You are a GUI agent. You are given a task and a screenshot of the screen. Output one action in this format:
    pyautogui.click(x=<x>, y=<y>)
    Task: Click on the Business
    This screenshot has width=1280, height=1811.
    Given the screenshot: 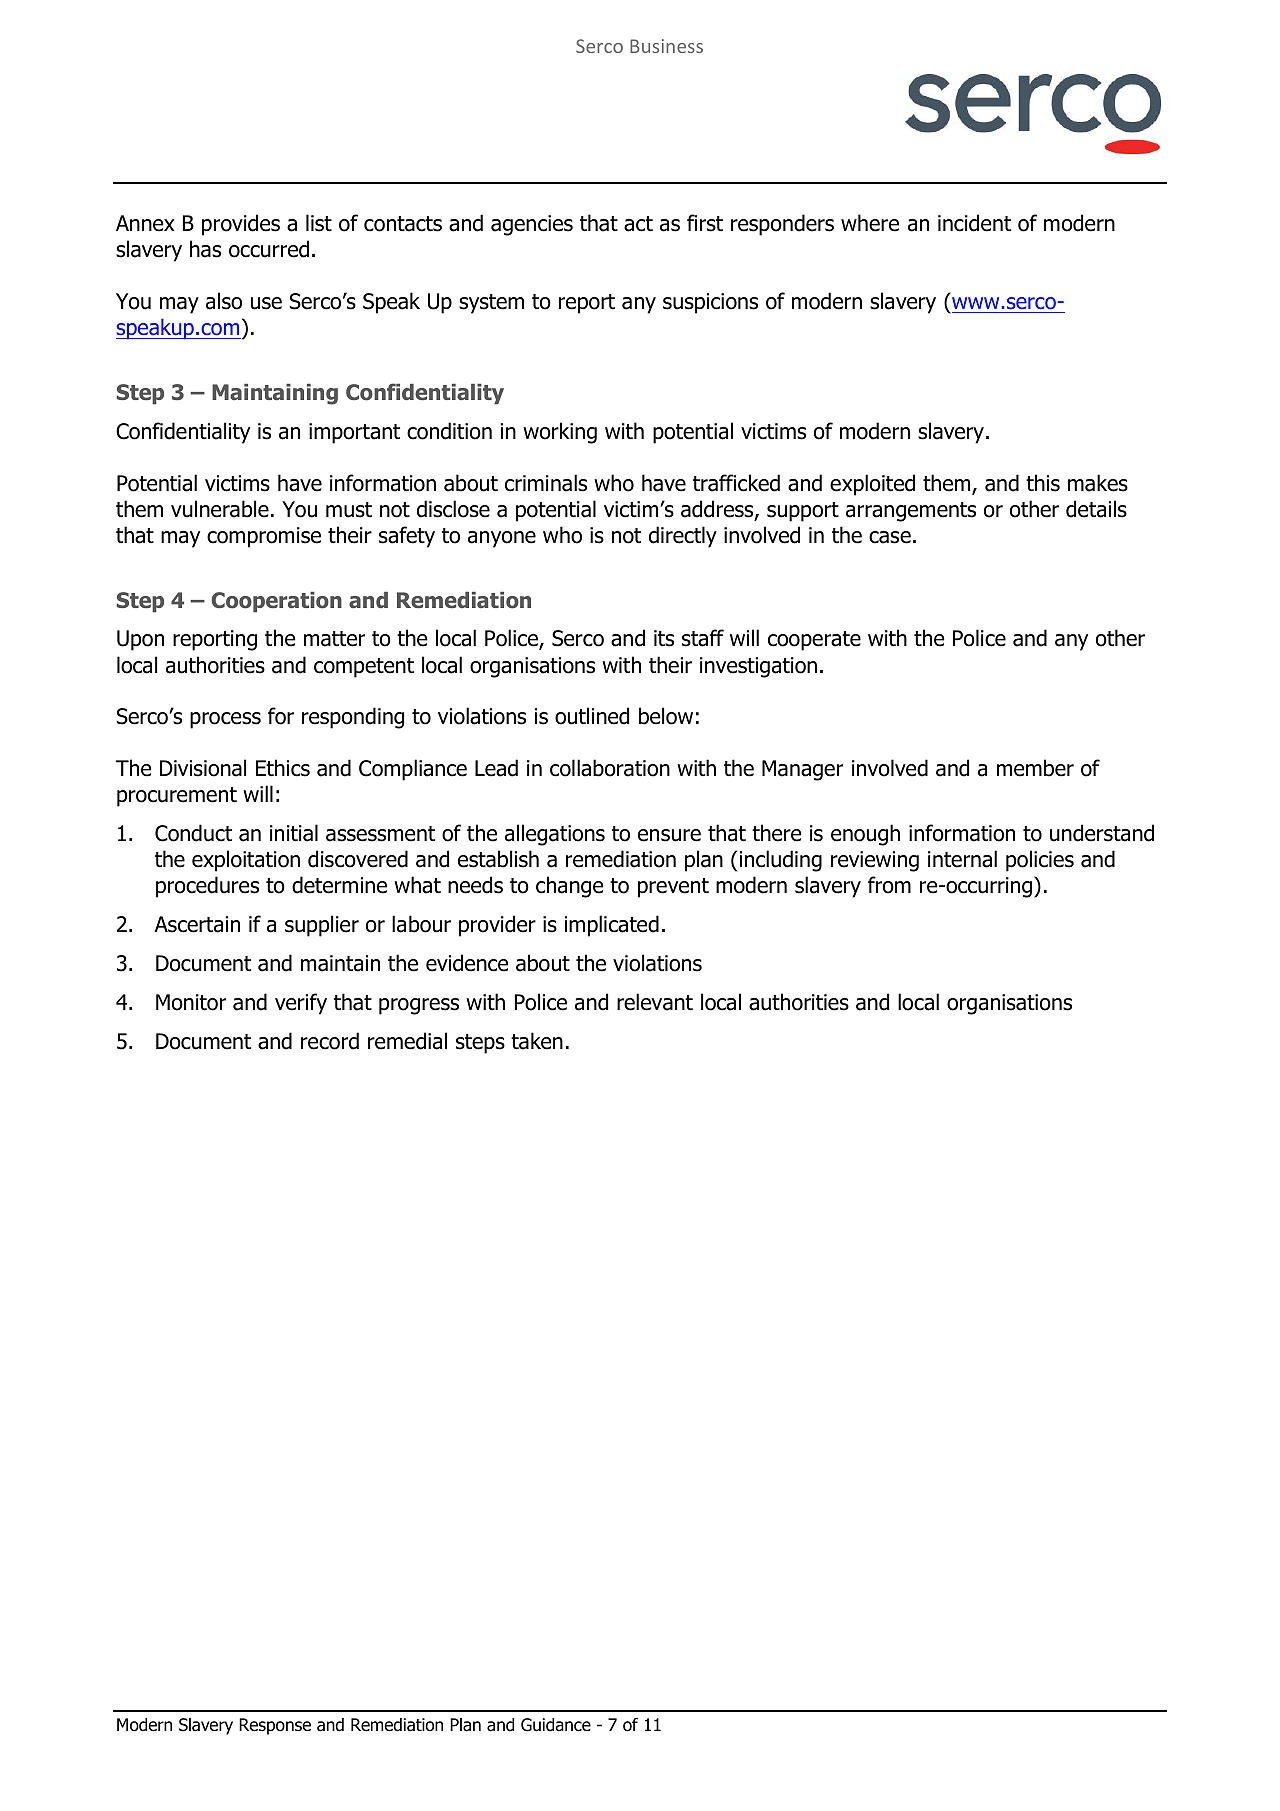 What is the action you would take?
    pyautogui.click(x=666, y=46)
